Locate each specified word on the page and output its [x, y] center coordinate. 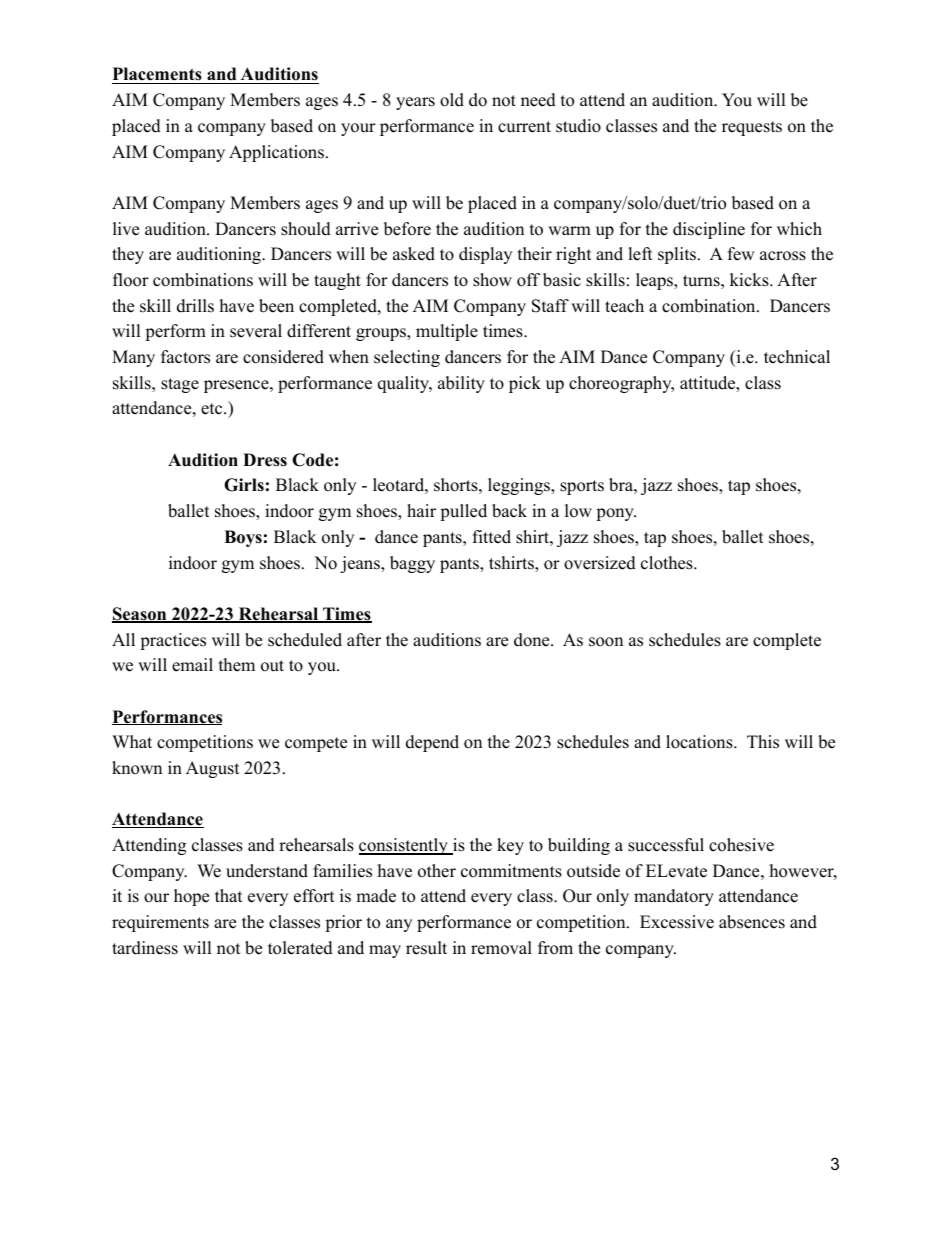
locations [699, 742]
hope [191, 897]
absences [752, 922]
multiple [447, 332]
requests [752, 128]
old [452, 100]
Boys [243, 538]
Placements [158, 75]
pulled [463, 512]
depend [432, 743]
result [426, 948]
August [213, 769]
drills [195, 306]
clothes [668, 563]
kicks [750, 280]
